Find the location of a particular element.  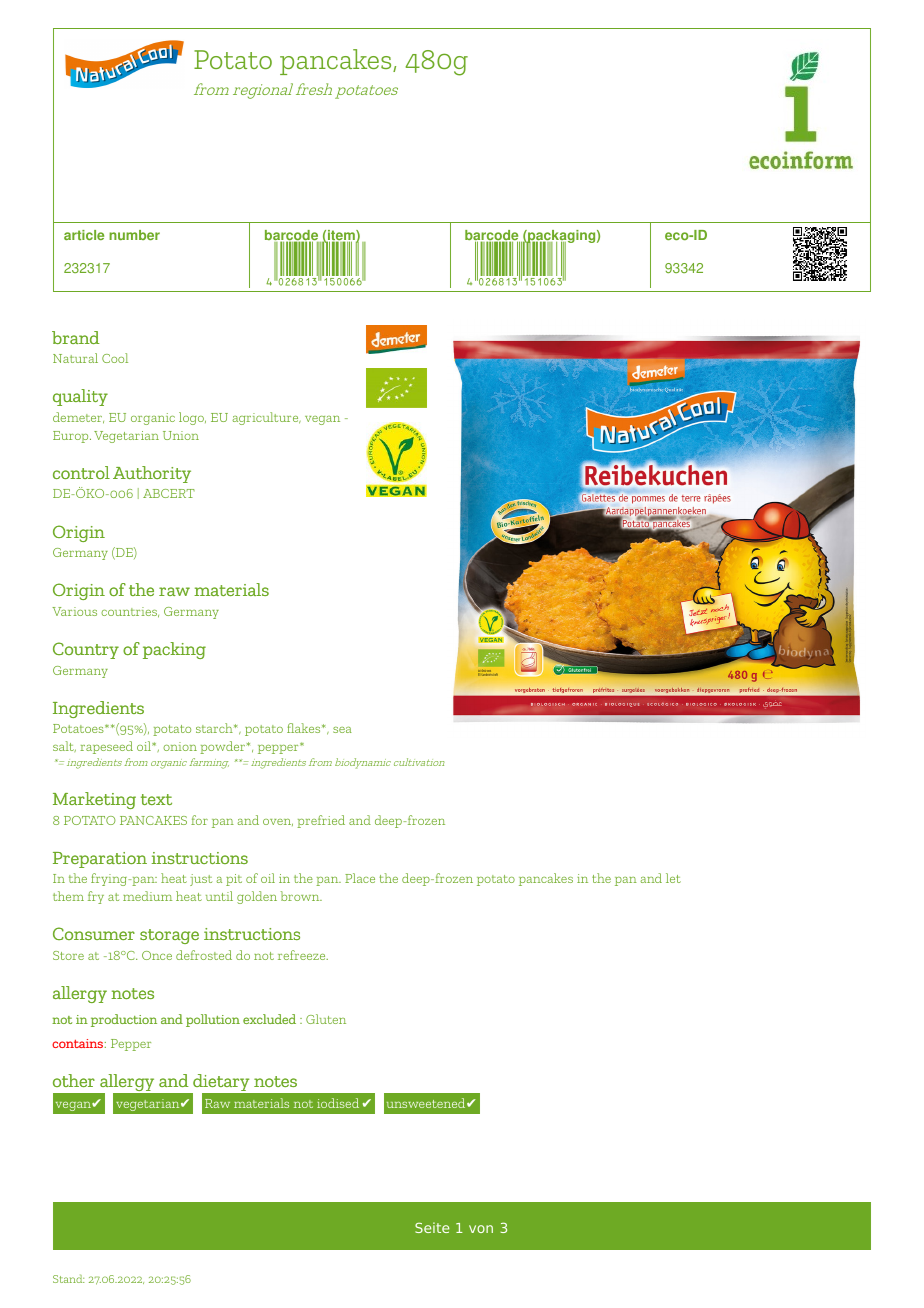

sea is located at coordinates (342, 730).
